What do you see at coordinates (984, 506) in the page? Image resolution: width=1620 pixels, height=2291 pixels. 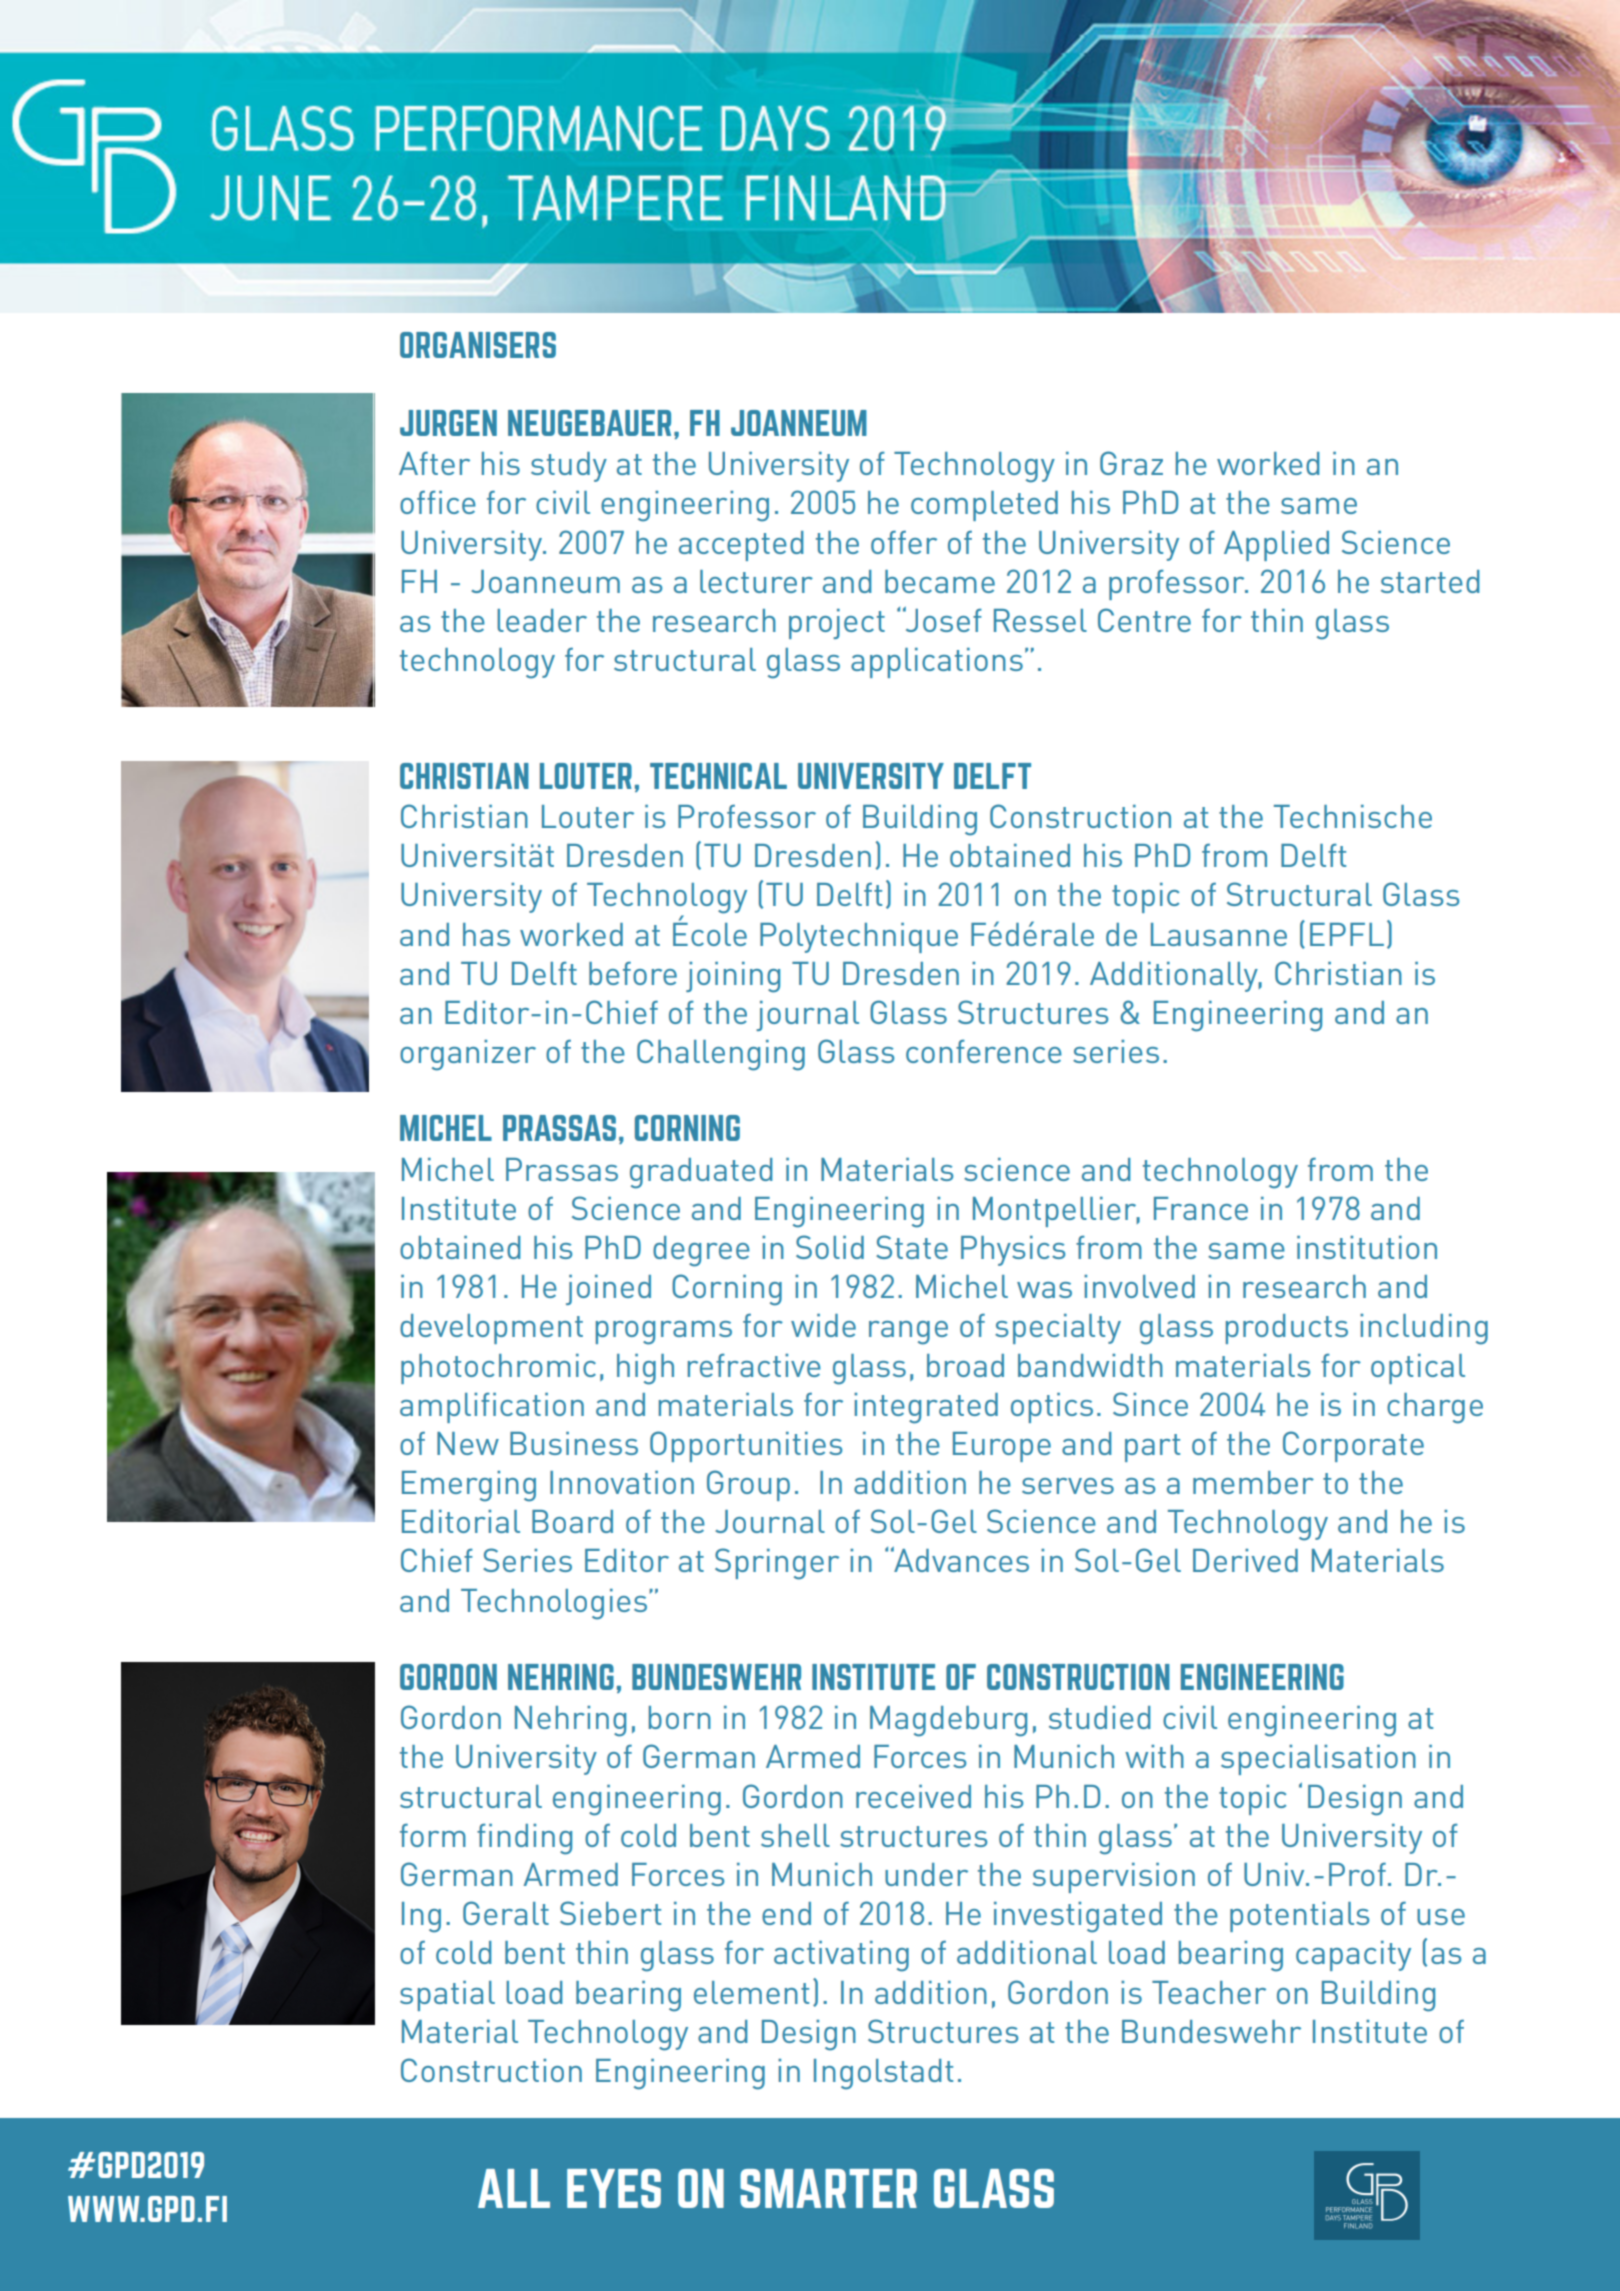 I see `completed` at bounding box center [984, 506].
